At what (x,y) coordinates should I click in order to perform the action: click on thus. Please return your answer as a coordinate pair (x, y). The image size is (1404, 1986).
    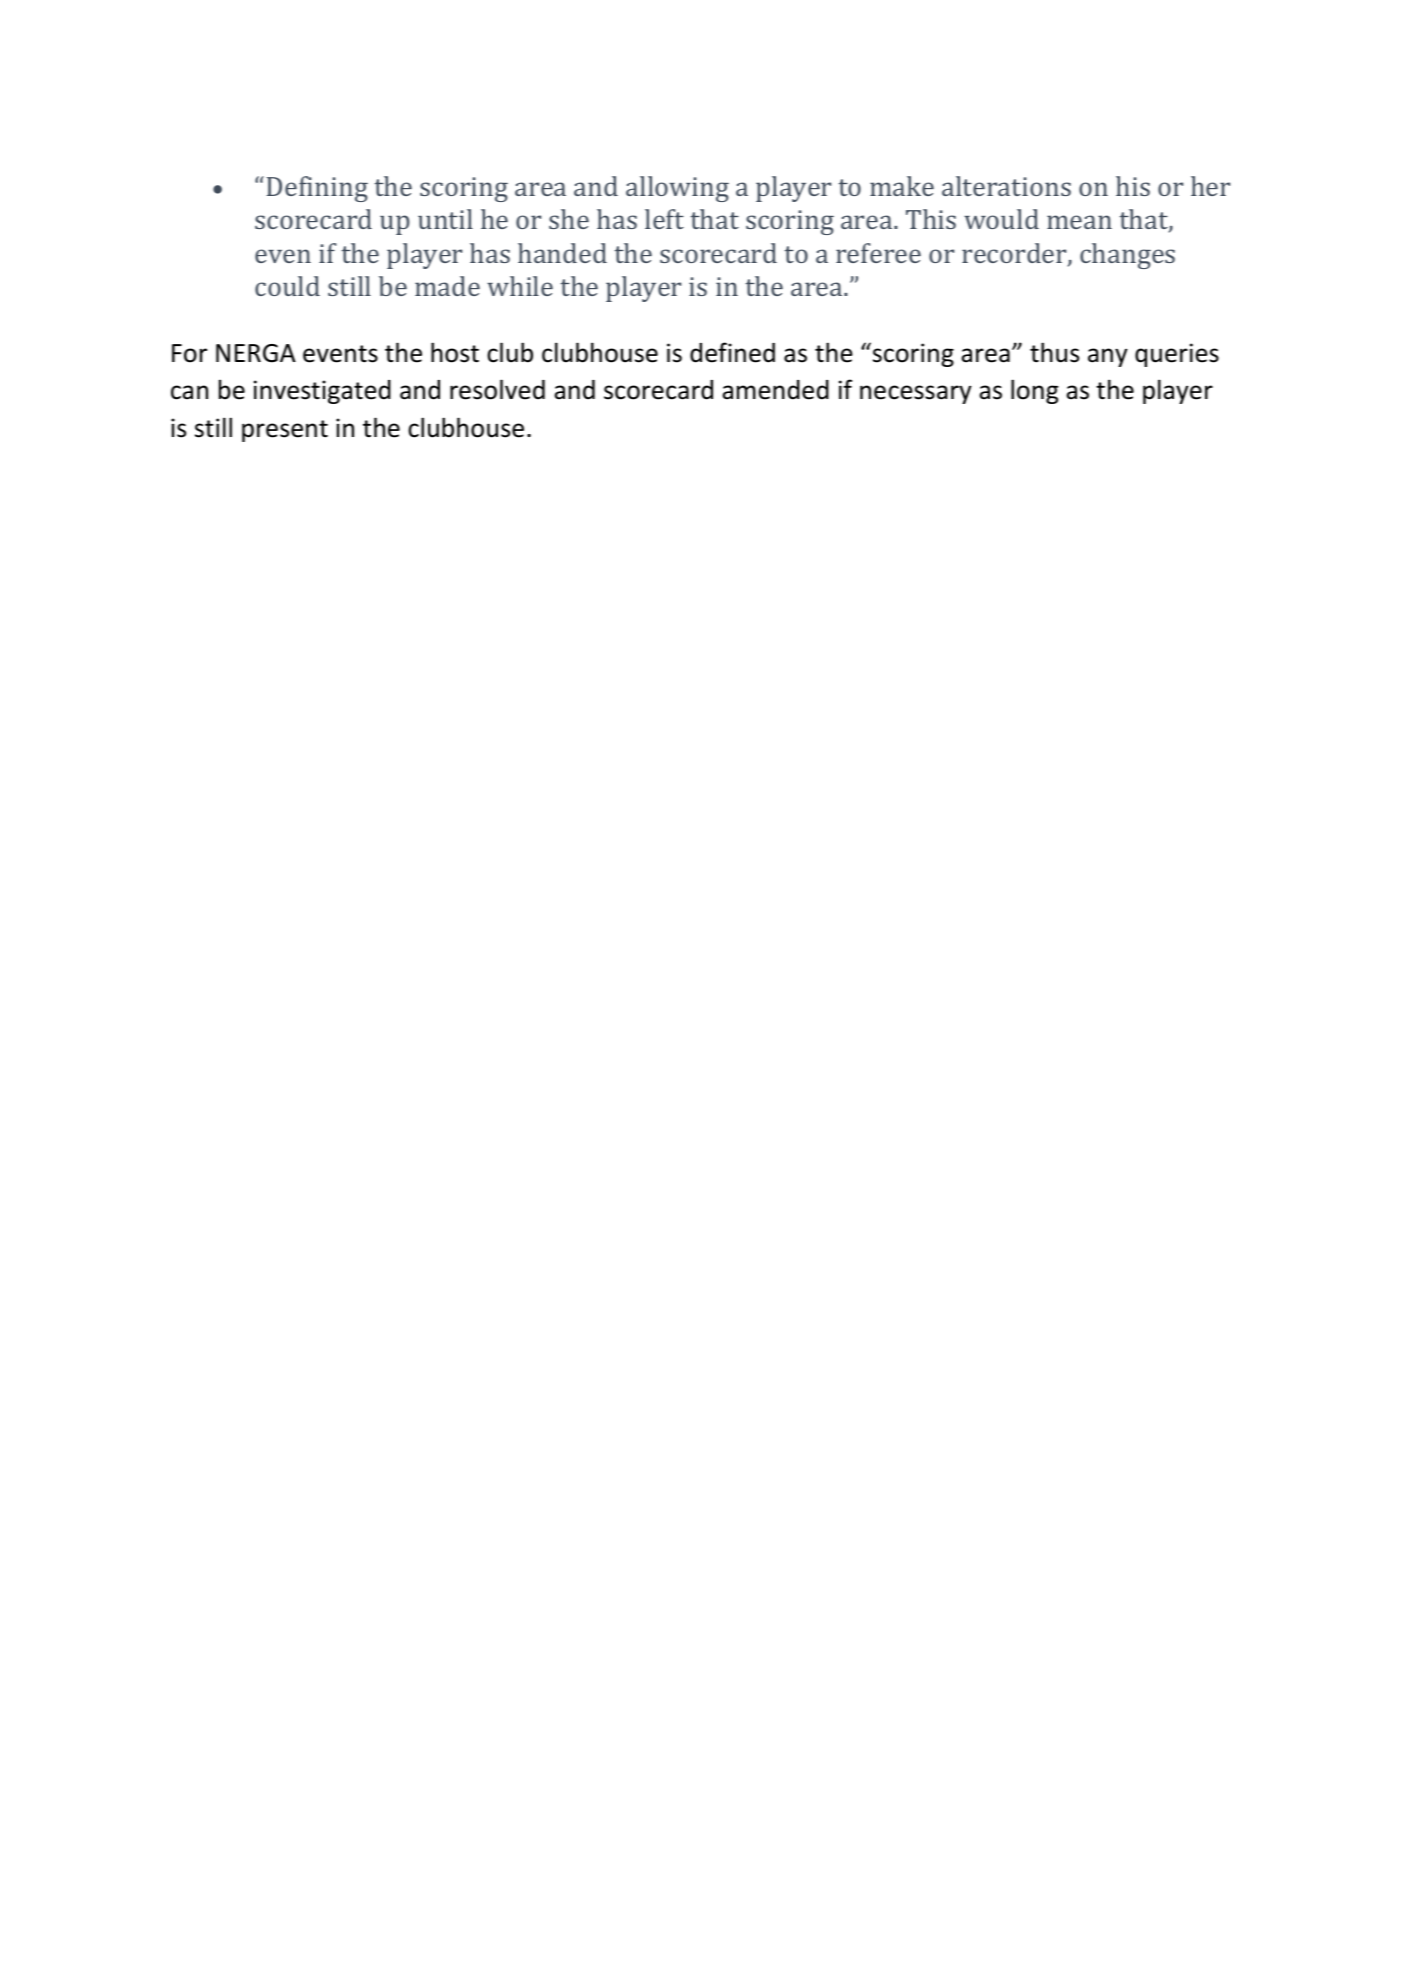
    Looking at the image, I should click on (1054, 352).
